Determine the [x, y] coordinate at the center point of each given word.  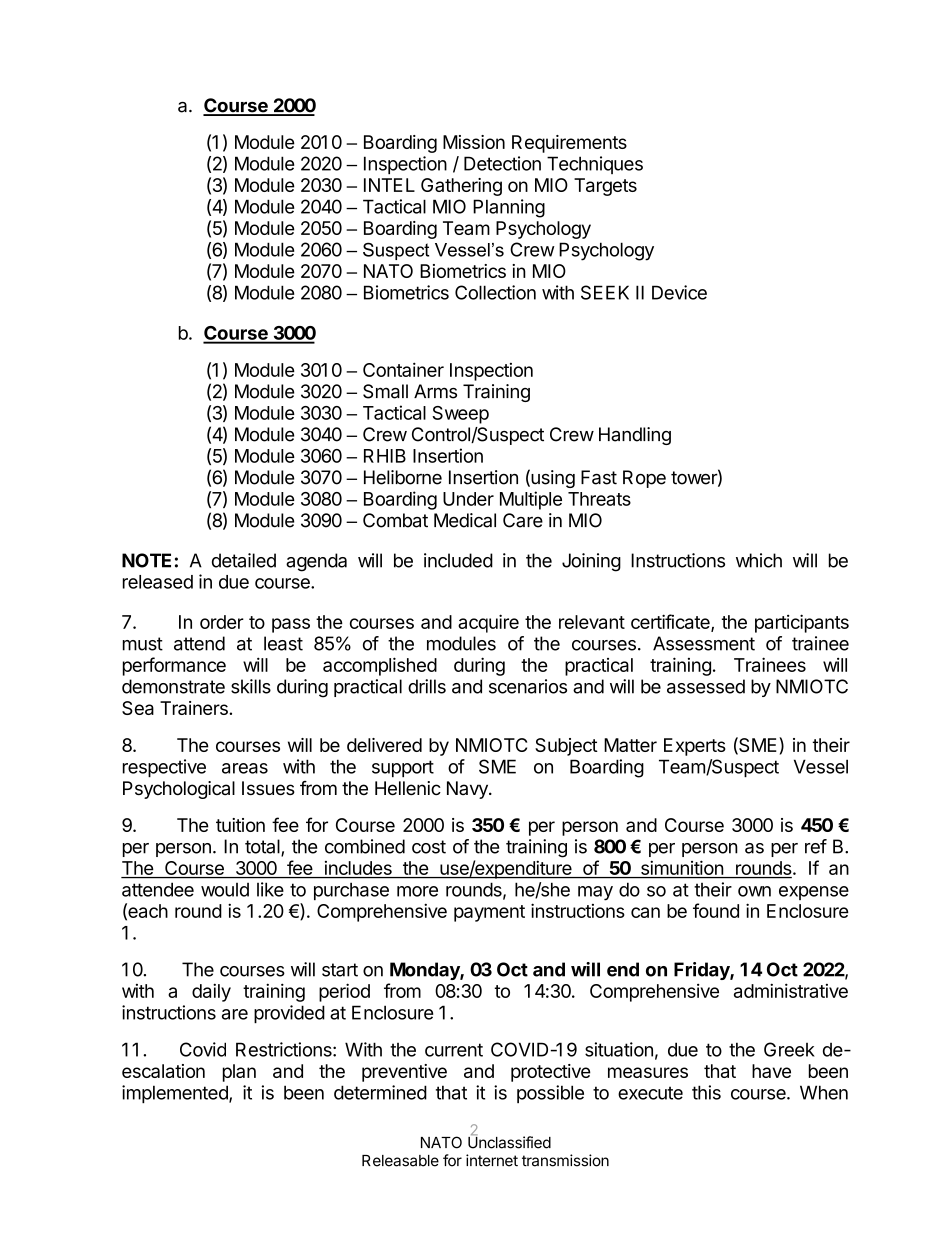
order [222, 622]
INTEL [389, 185]
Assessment [704, 643]
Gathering [461, 187]
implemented [176, 1094]
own [754, 891]
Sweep [460, 415]
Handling [635, 436]
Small [385, 391]
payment [489, 913]
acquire [488, 623]
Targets [605, 187]
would [225, 890]
